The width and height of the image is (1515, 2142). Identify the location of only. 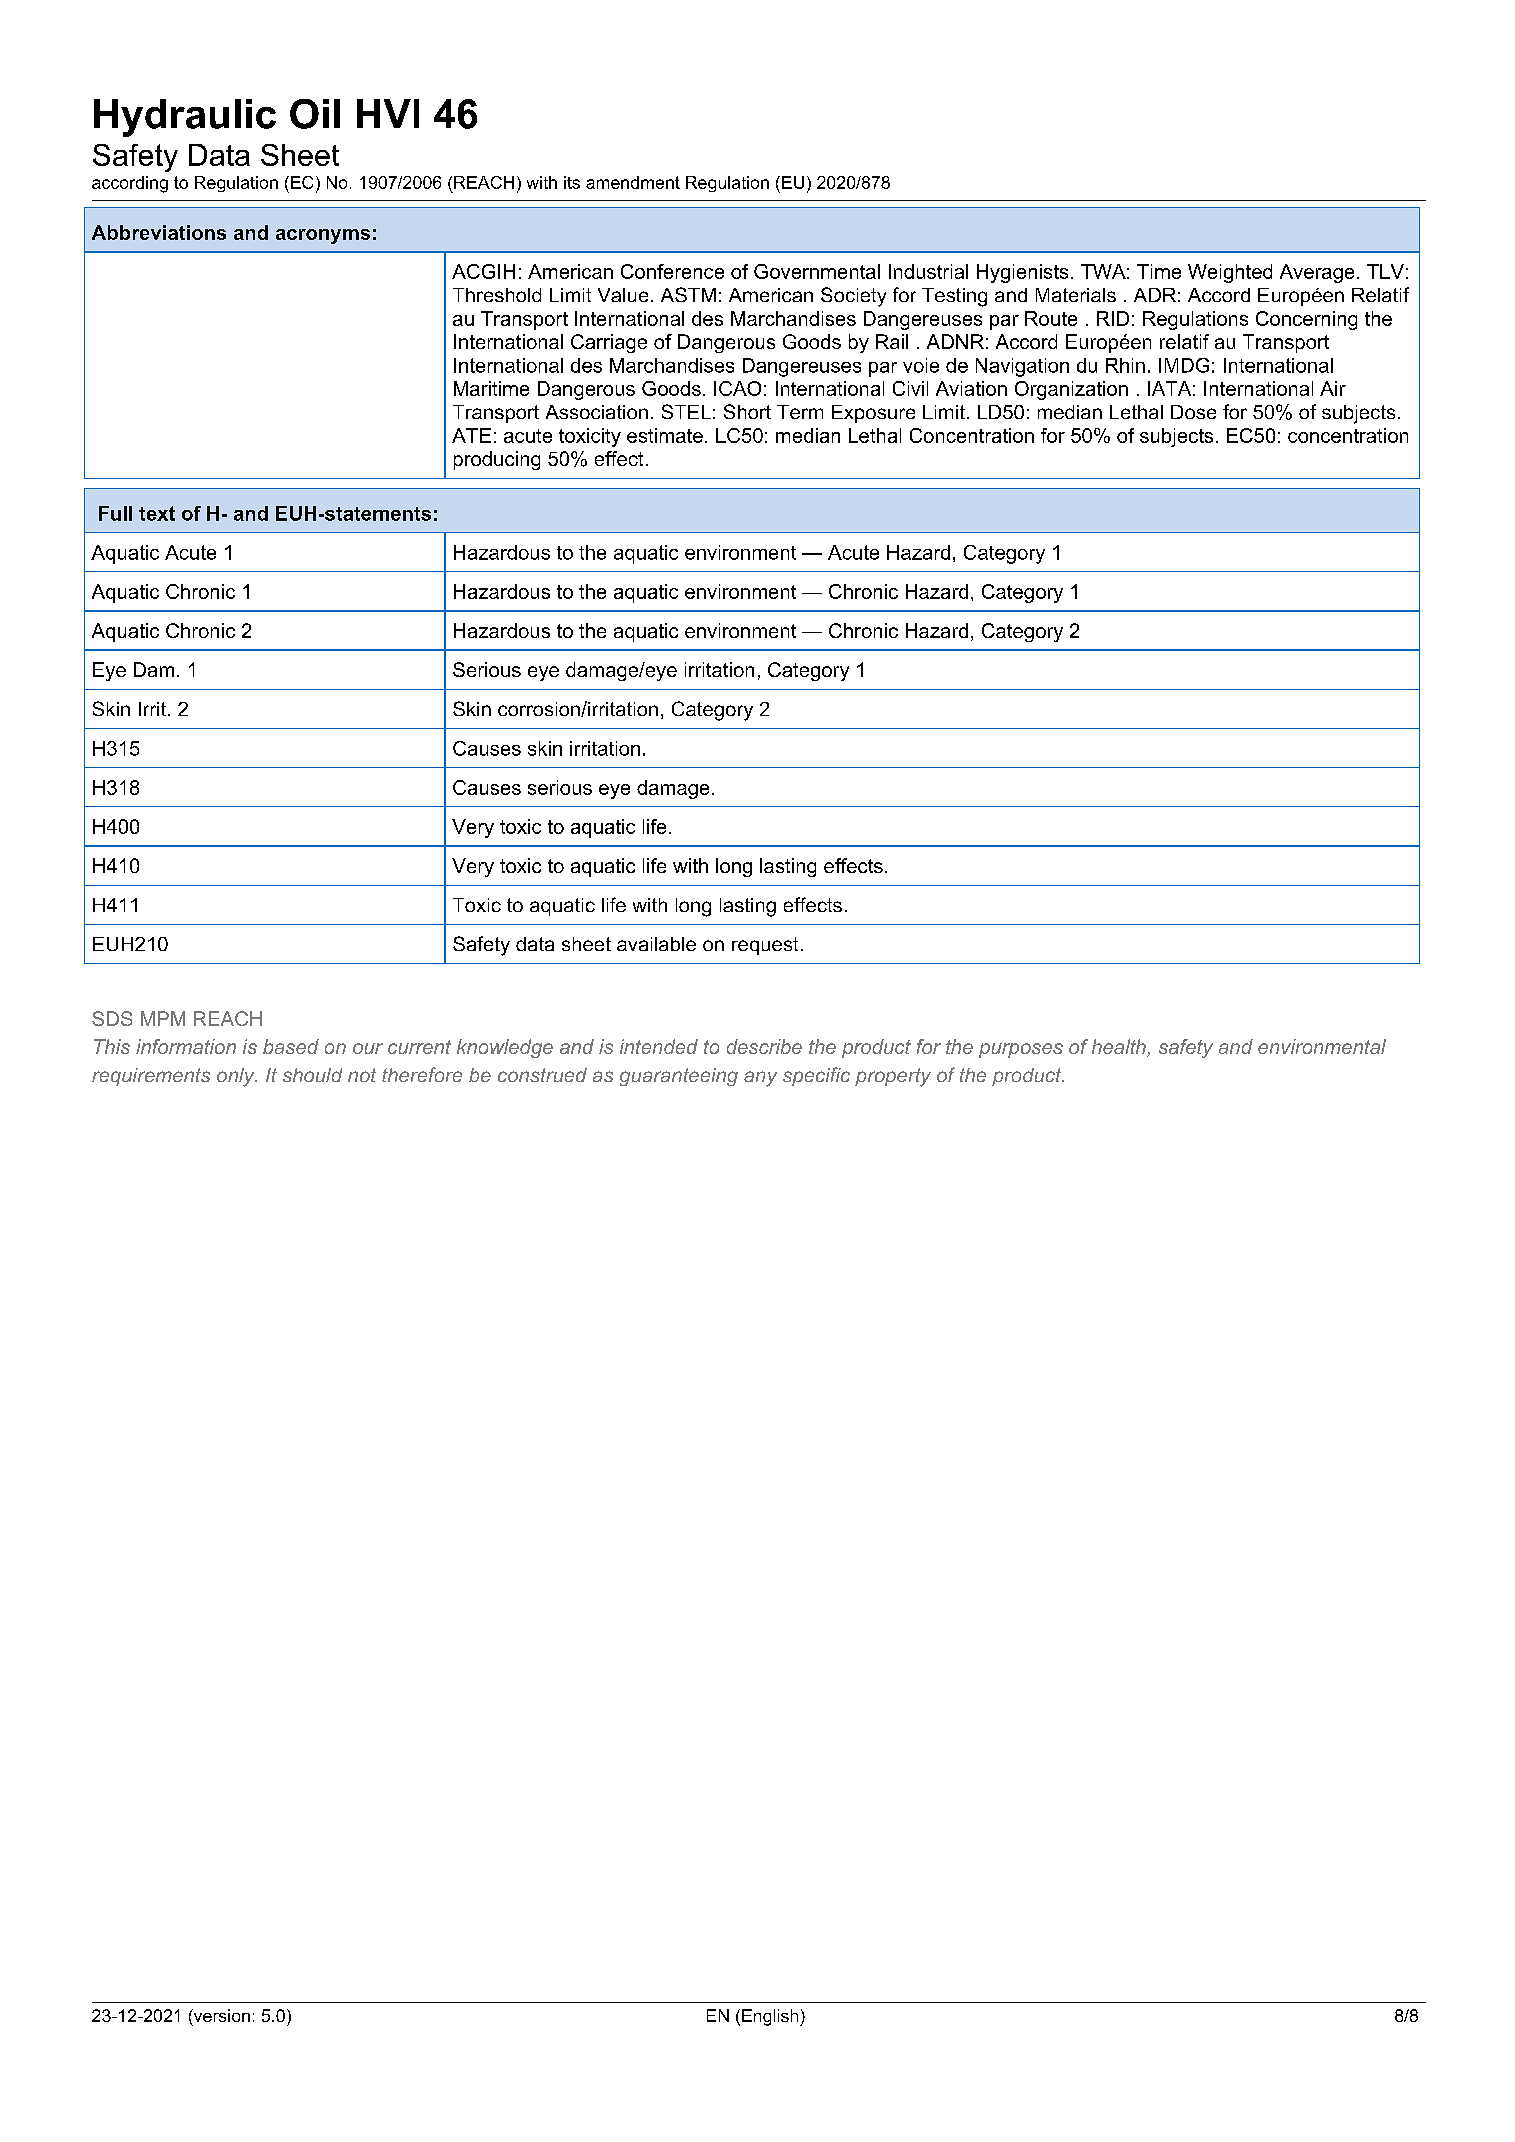
(237, 1077).
